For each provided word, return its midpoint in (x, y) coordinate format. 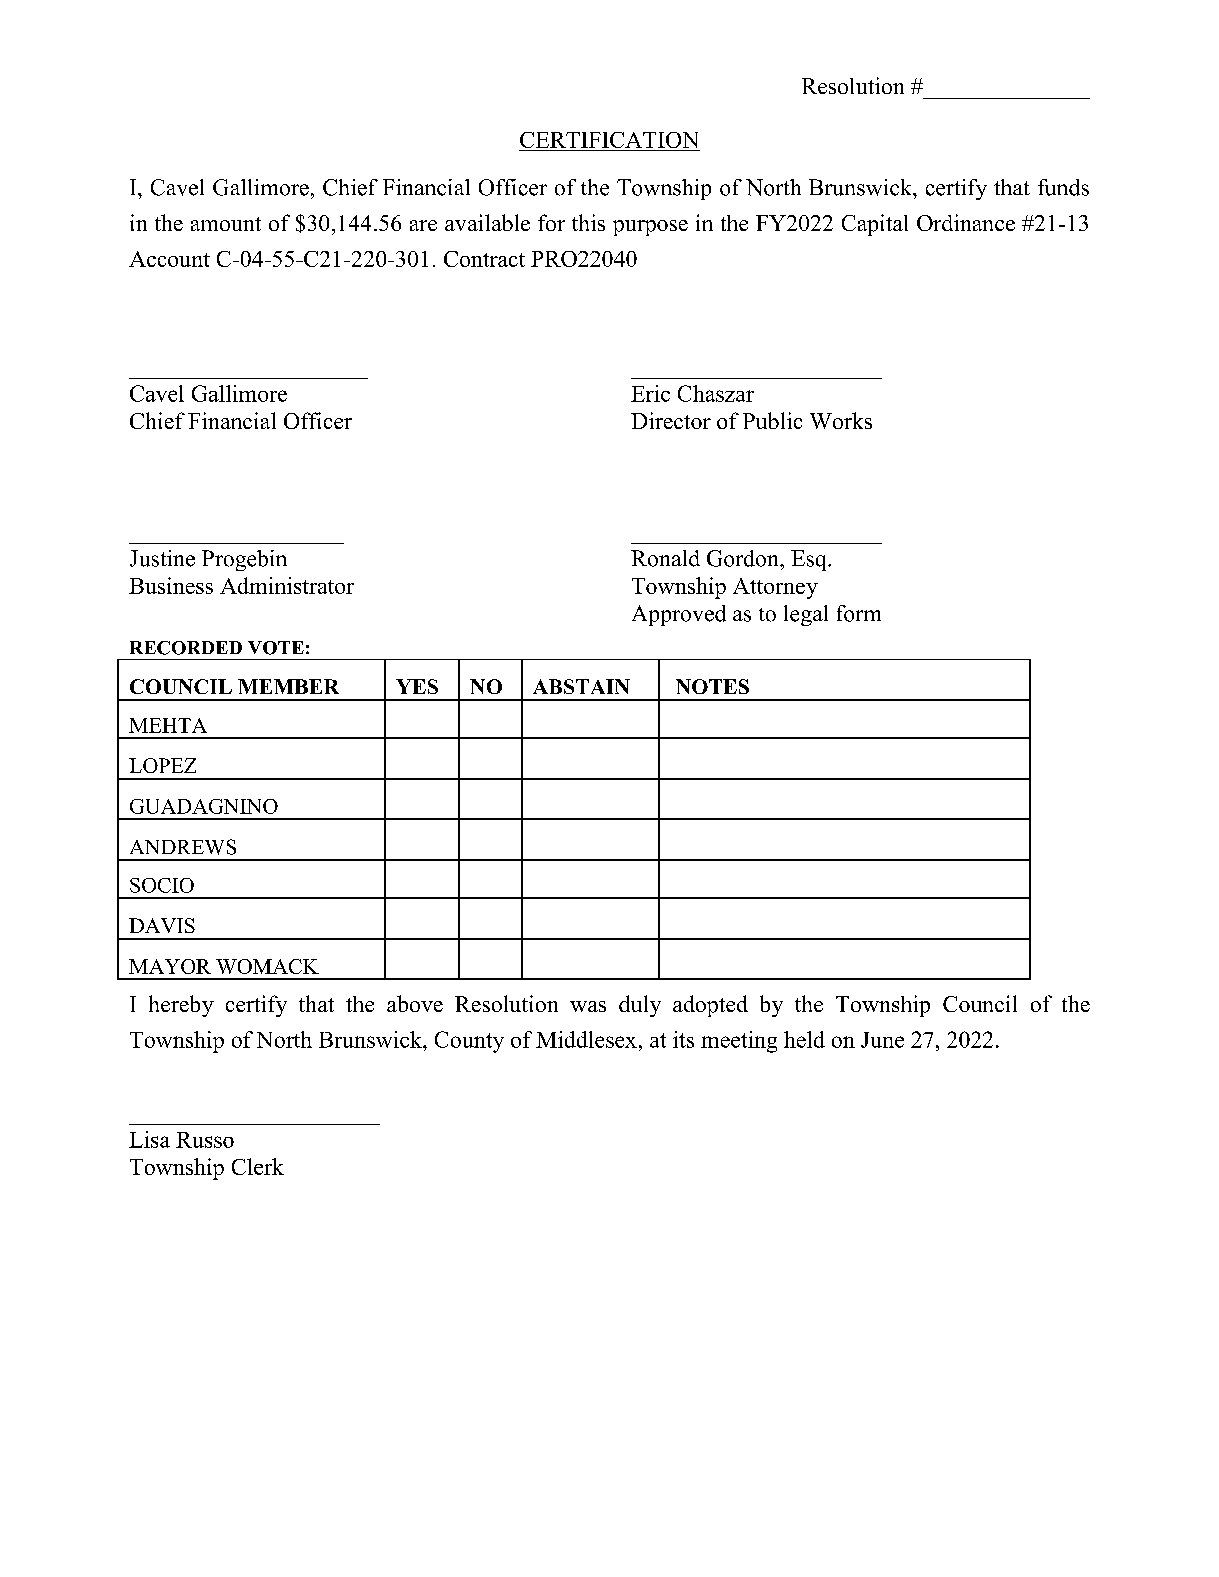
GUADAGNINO (204, 806)
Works (841, 420)
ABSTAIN (581, 686)
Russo (205, 1140)
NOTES (712, 686)
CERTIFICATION (609, 140)
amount (226, 224)
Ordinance (966, 222)
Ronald (665, 558)
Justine (162, 558)
